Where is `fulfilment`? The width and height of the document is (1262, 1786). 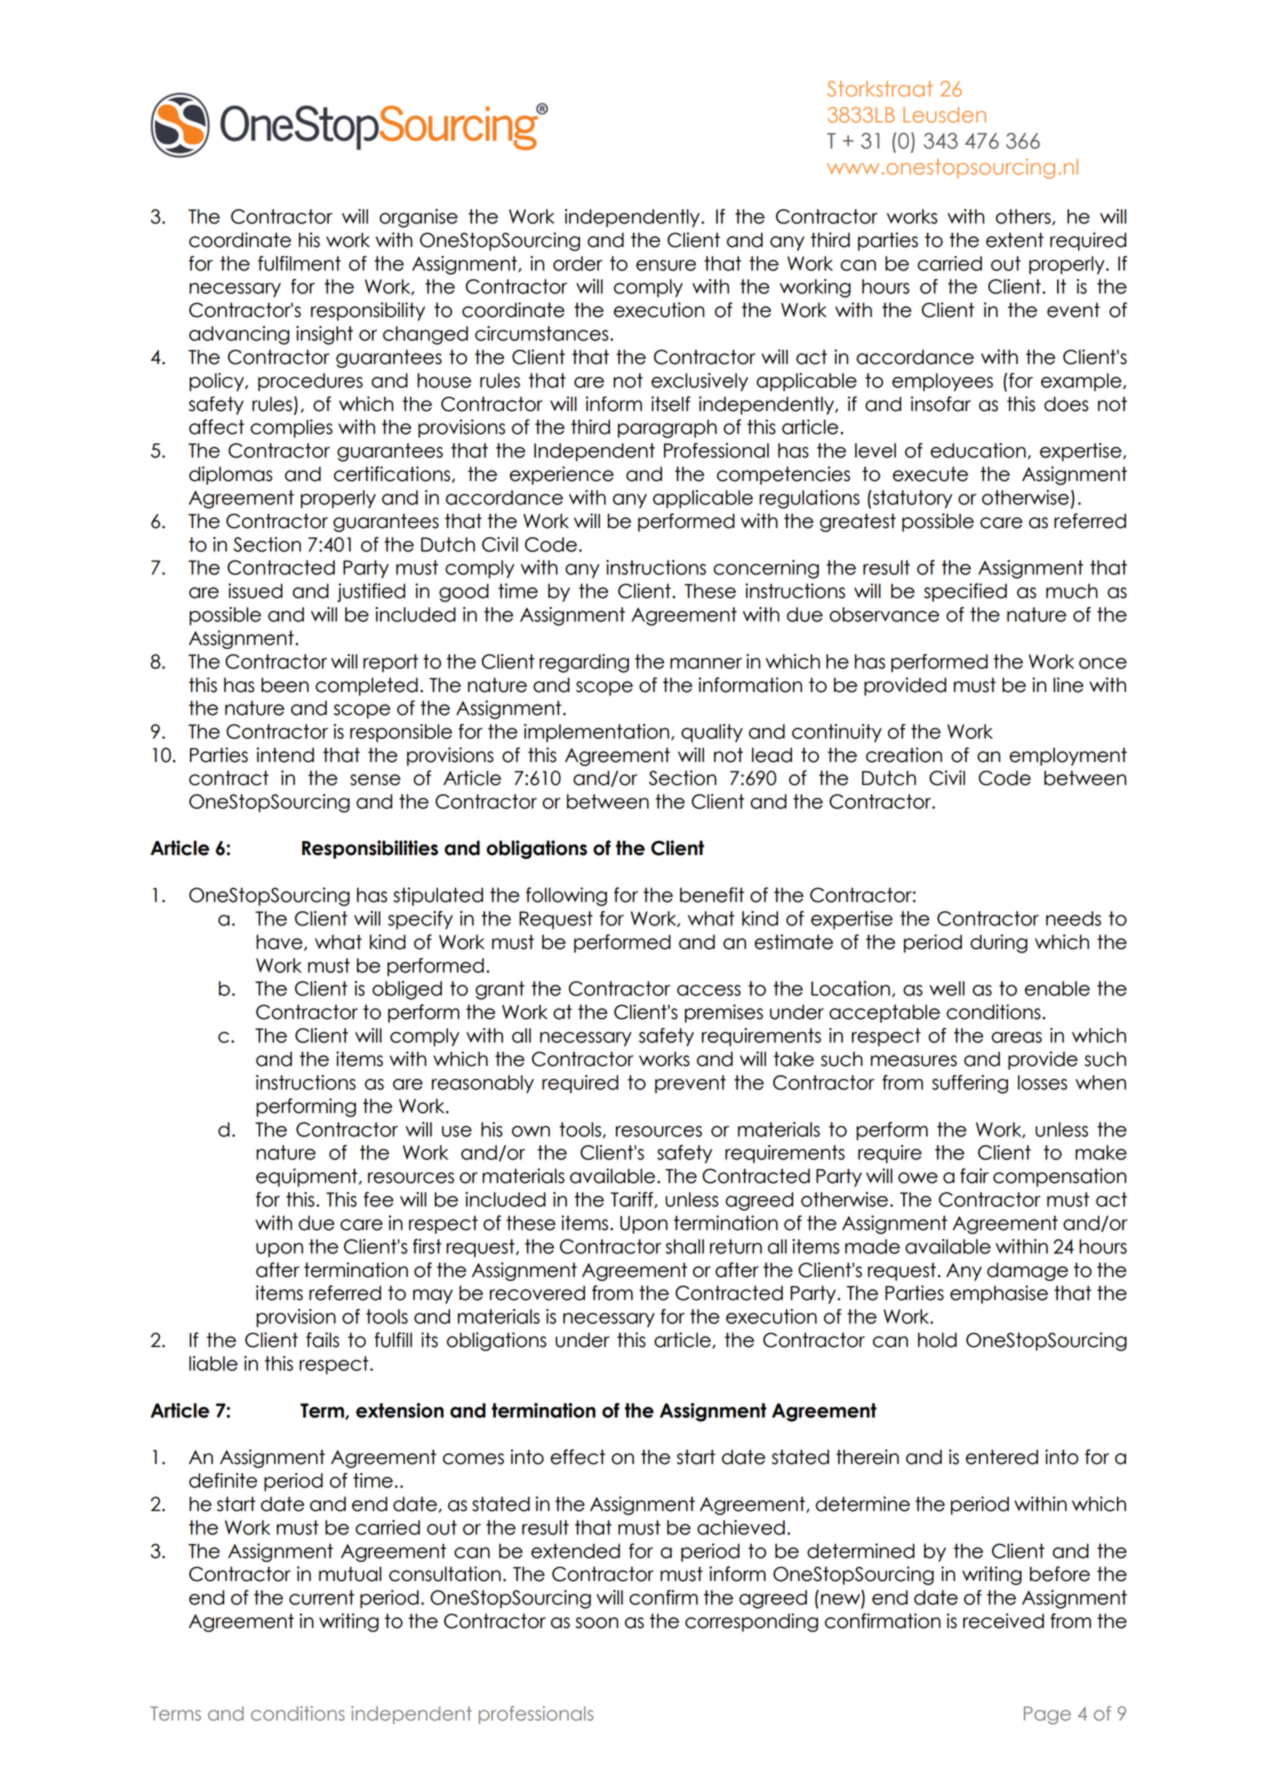
fulfilment is located at coordinates (299, 263).
